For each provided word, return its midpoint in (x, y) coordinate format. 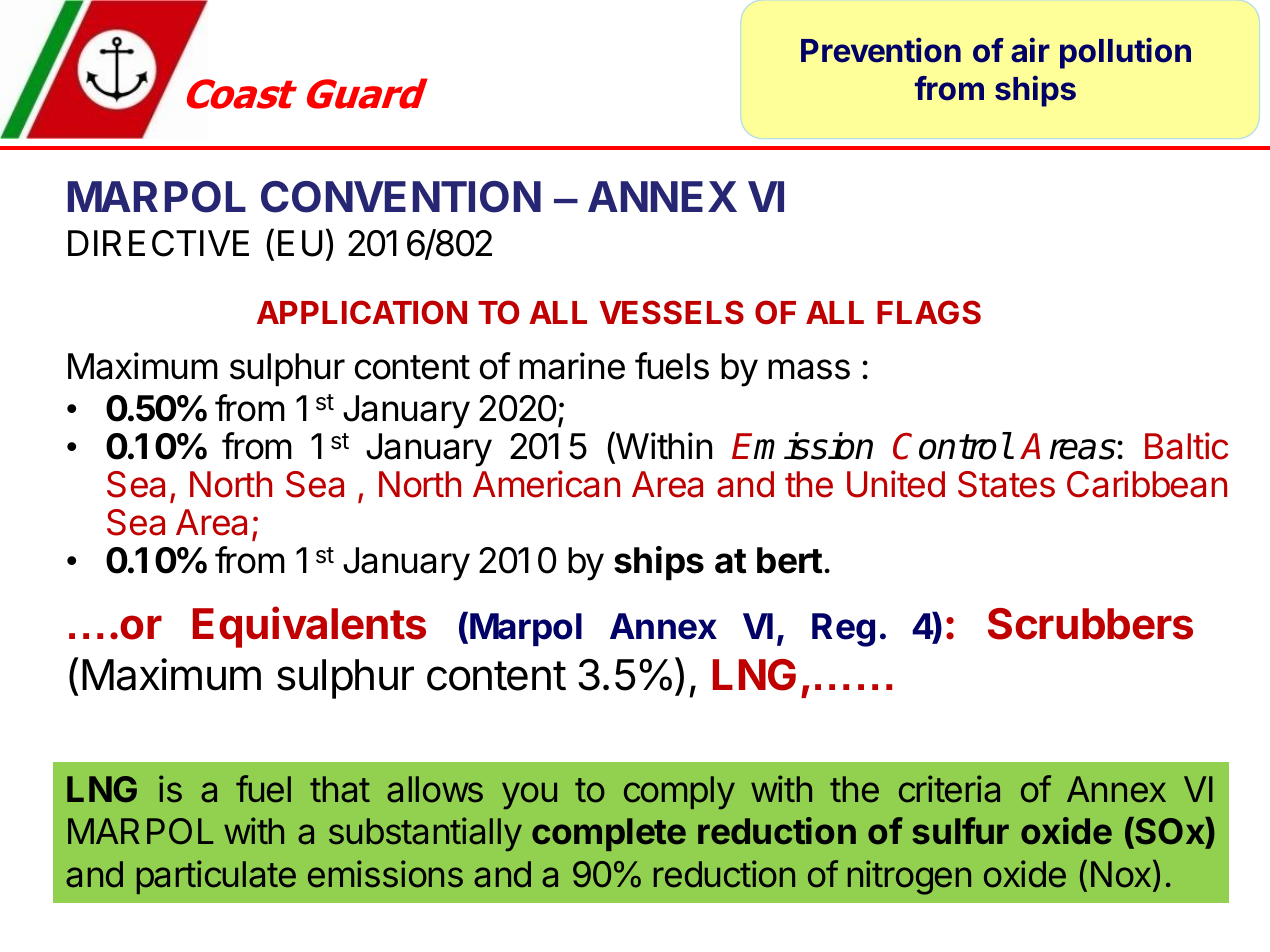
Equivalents (309, 627)
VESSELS (671, 312)
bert (790, 560)
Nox (1122, 874)
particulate (216, 877)
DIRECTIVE (158, 243)
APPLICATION (362, 312)
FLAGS (929, 312)
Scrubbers (1090, 624)
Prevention (881, 50)
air (1030, 50)
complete (609, 834)
